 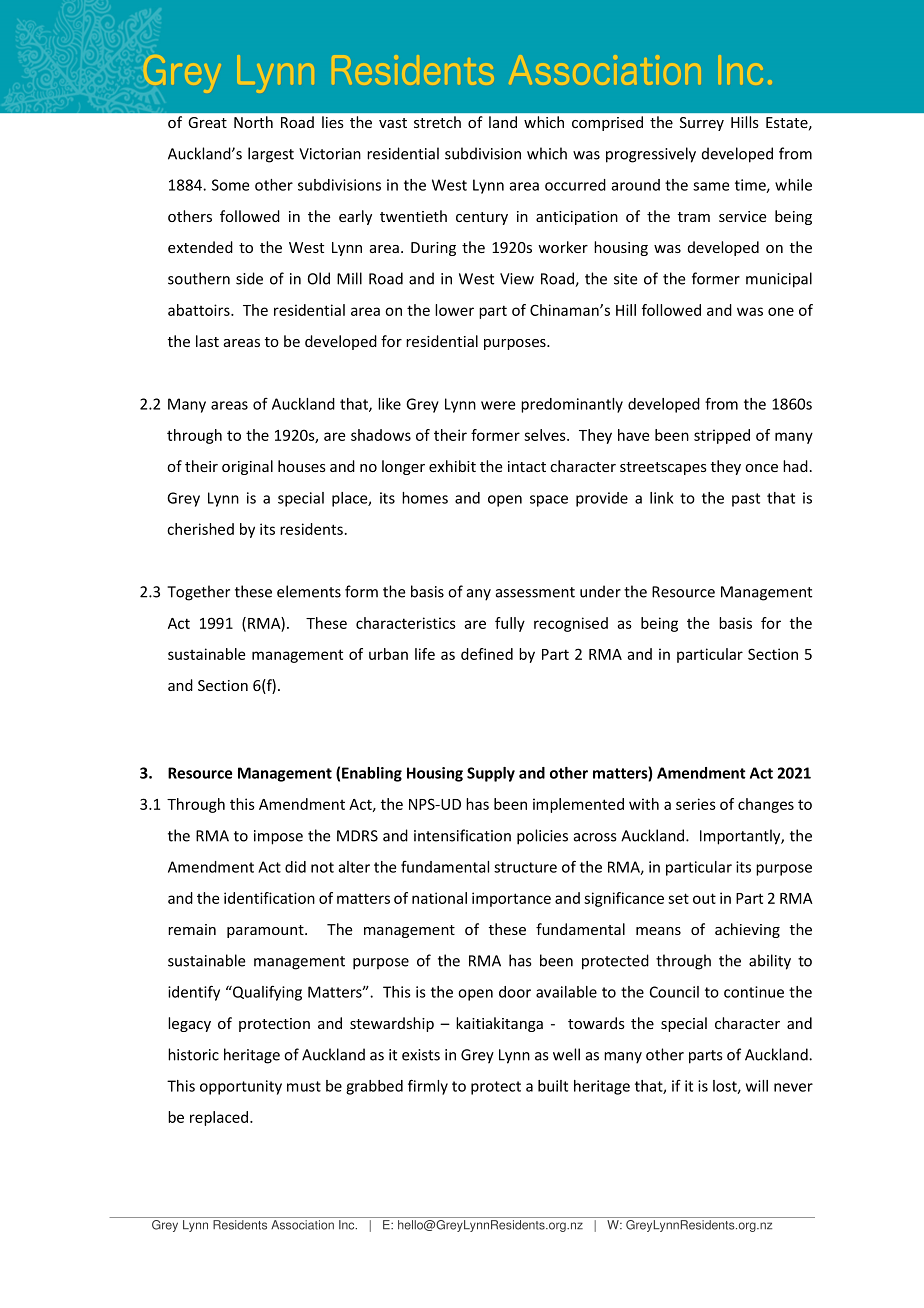 I want to click on same, so click(x=711, y=186).
